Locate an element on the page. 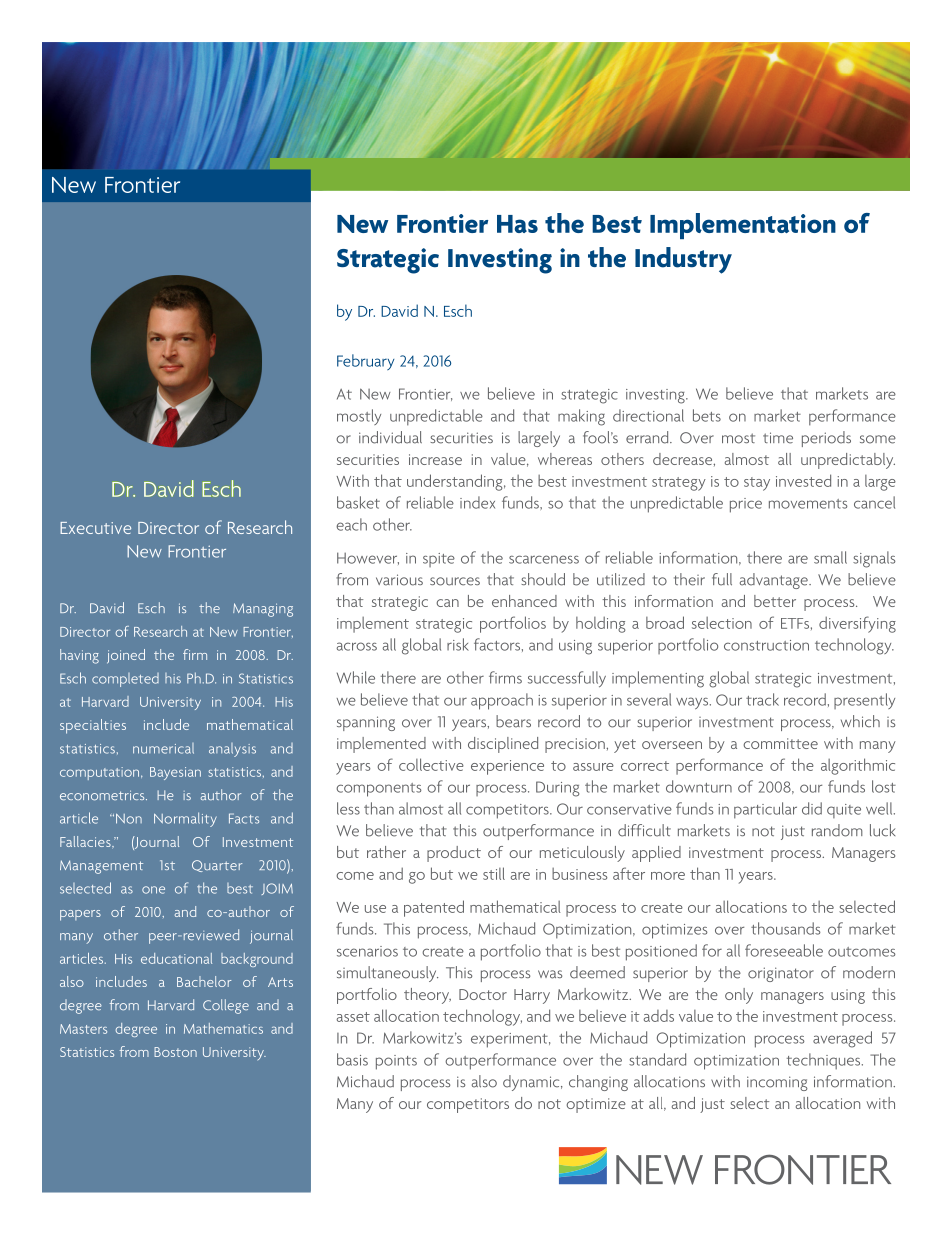  Boston is located at coordinates (175, 1052).
